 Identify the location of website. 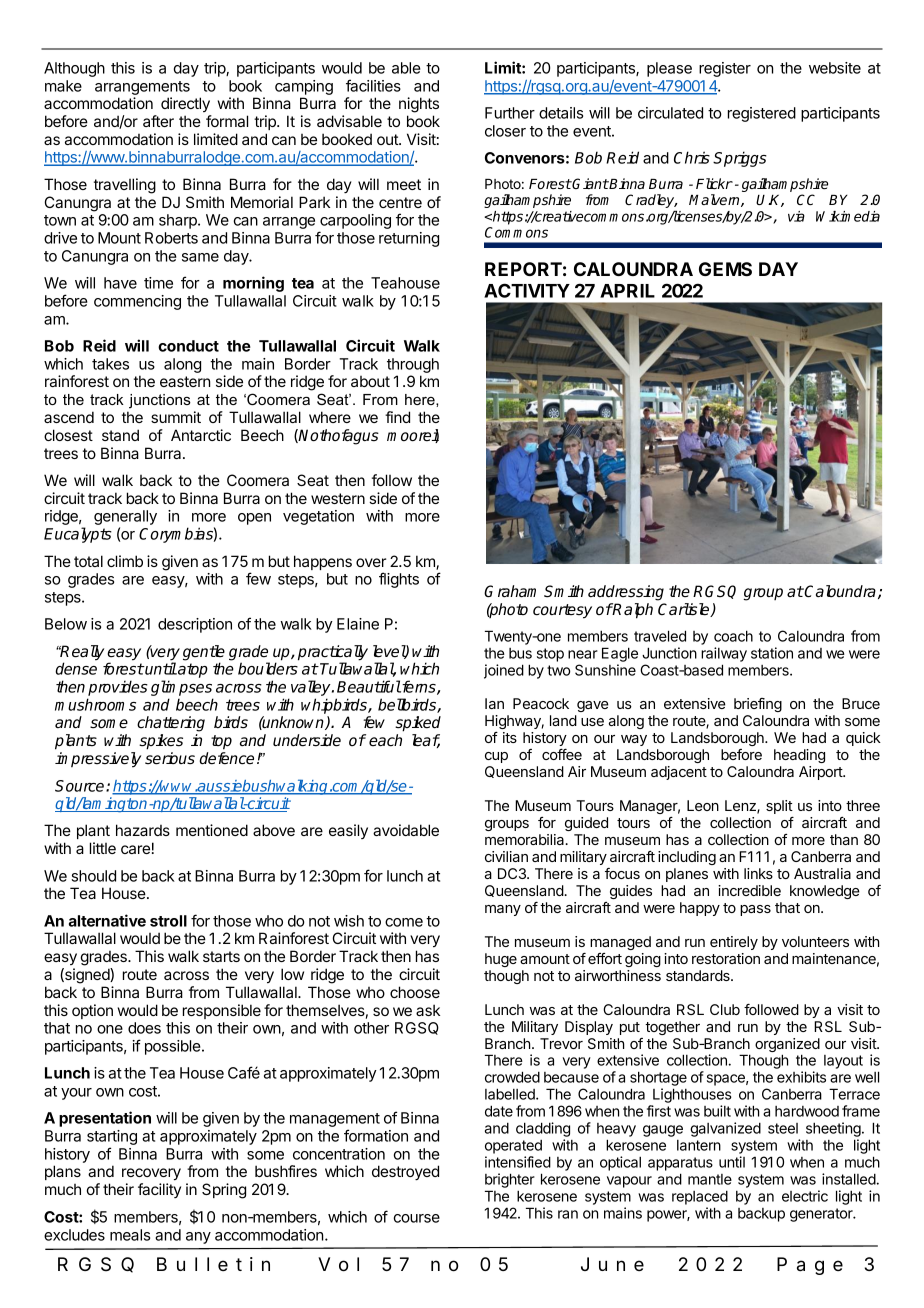
(835, 68).
